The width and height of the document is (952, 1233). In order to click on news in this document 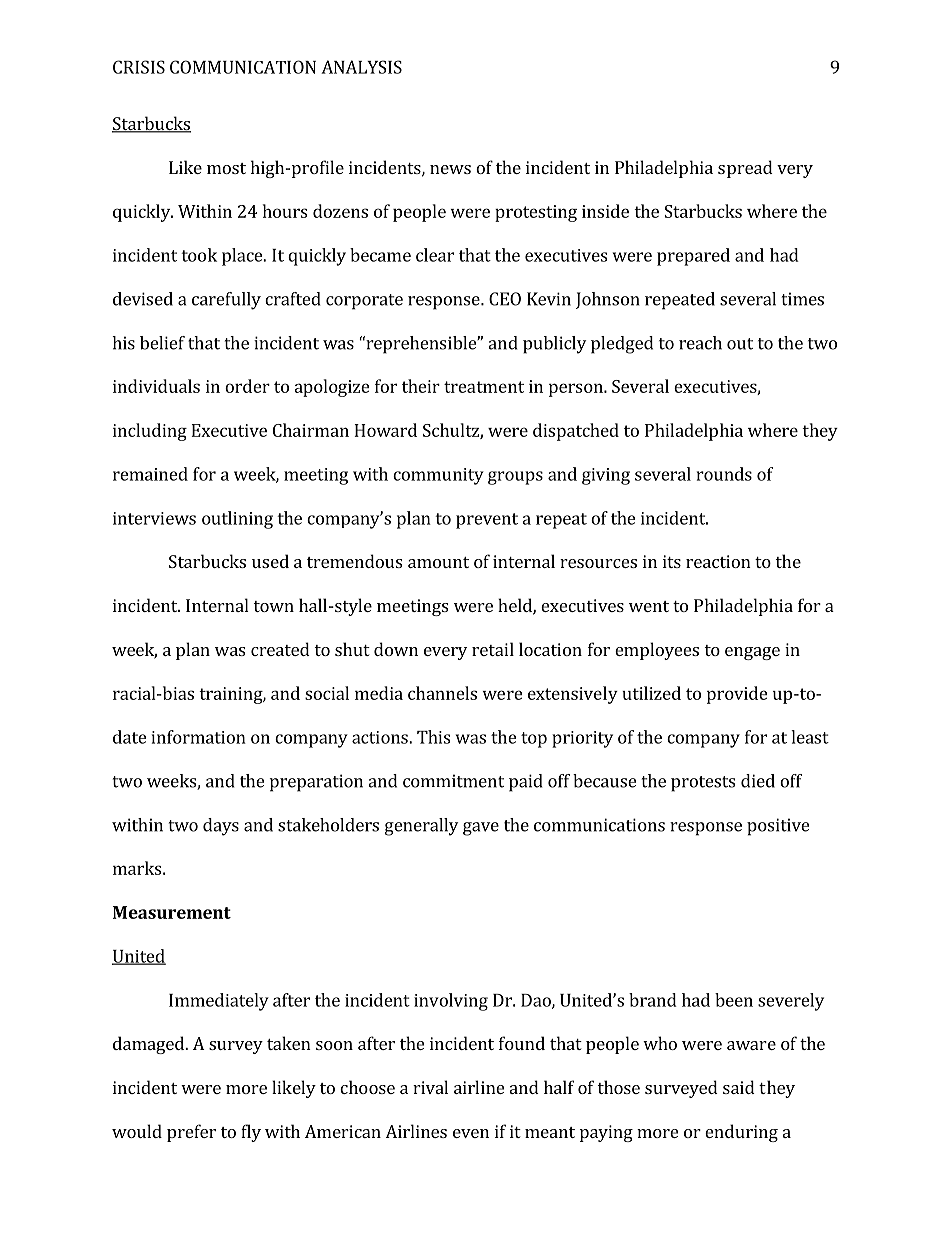, I will do `click(450, 169)`.
